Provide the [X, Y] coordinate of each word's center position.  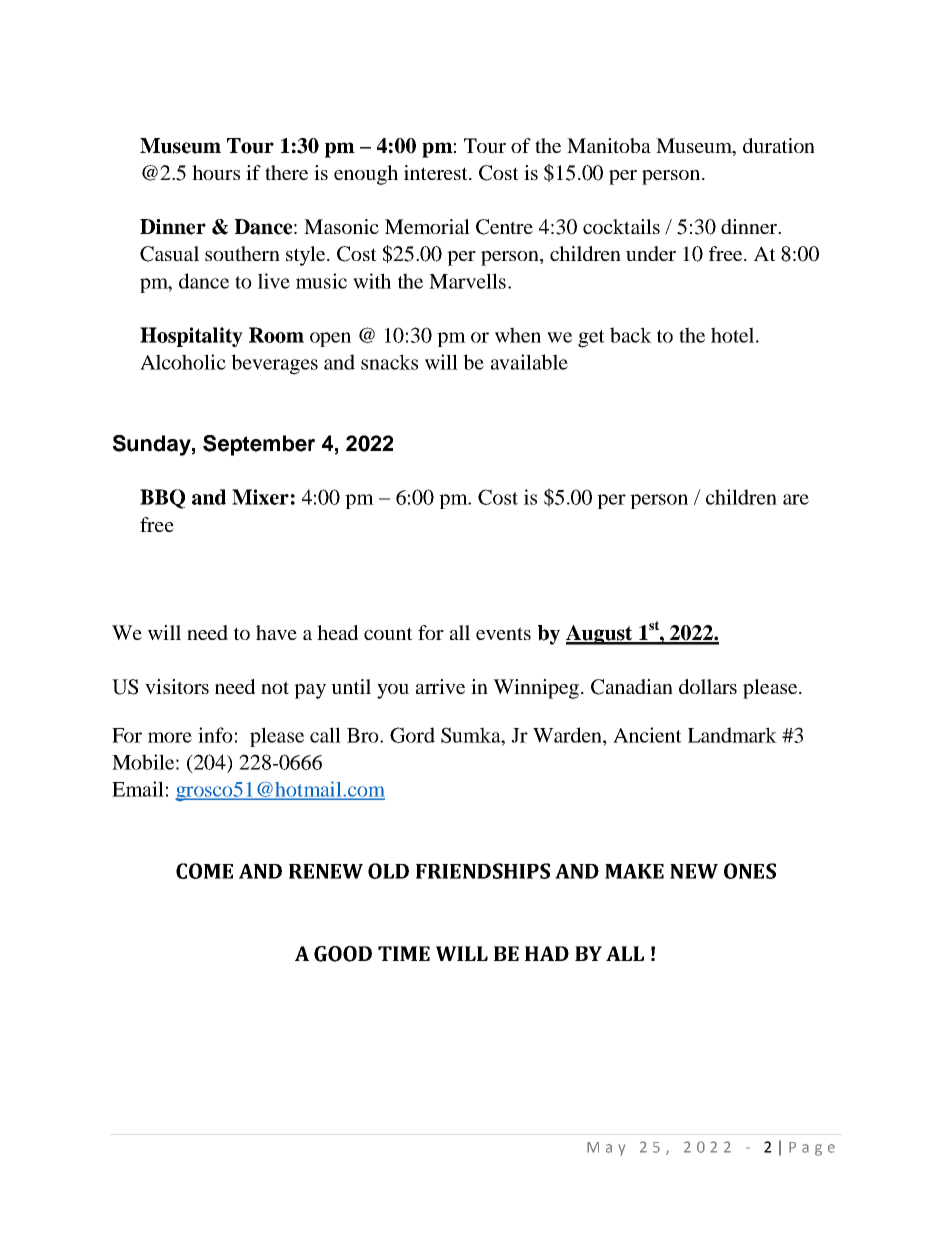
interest [437, 172]
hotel [734, 335]
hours [216, 172]
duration [779, 145]
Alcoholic [183, 362]
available [529, 362]
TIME [404, 953]
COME [204, 871]
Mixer [260, 497]
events [503, 633]
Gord [412, 735]
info [215, 735]
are [796, 499]
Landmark [732, 735]
